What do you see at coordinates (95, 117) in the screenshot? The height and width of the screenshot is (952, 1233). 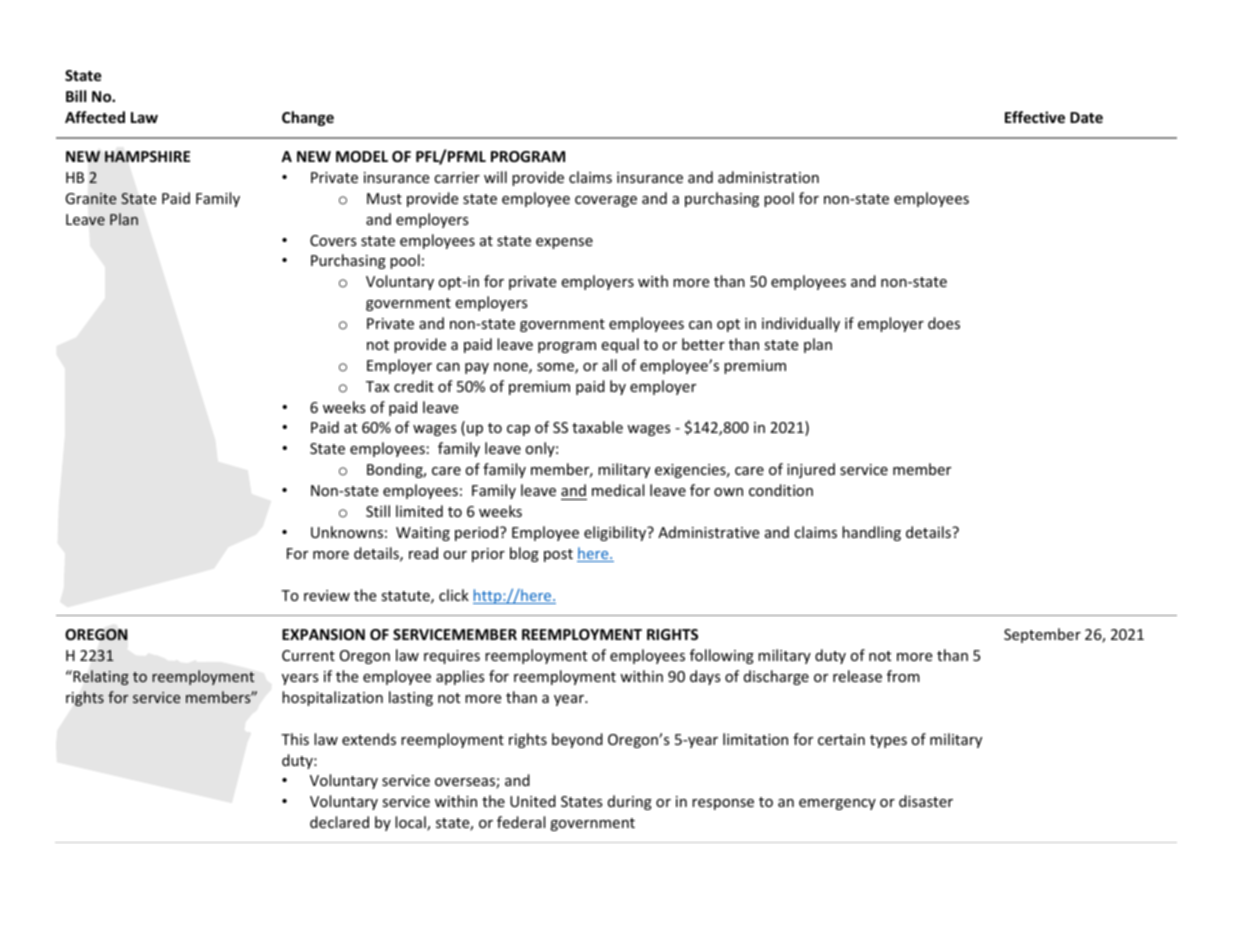 I see `Affected` at bounding box center [95, 117].
